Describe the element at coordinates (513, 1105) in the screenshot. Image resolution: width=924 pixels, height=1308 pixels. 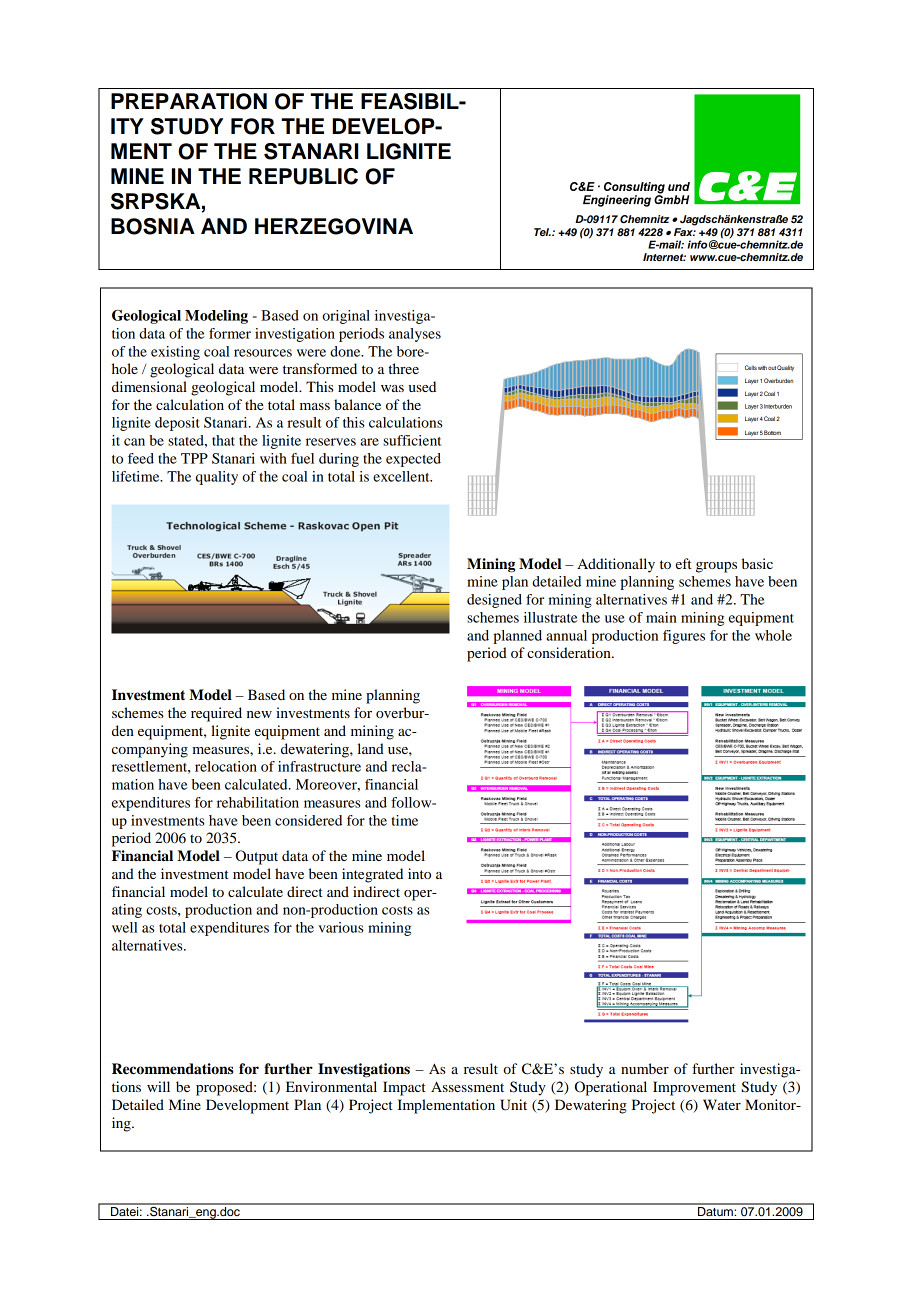
I see `Unit` at that location.
